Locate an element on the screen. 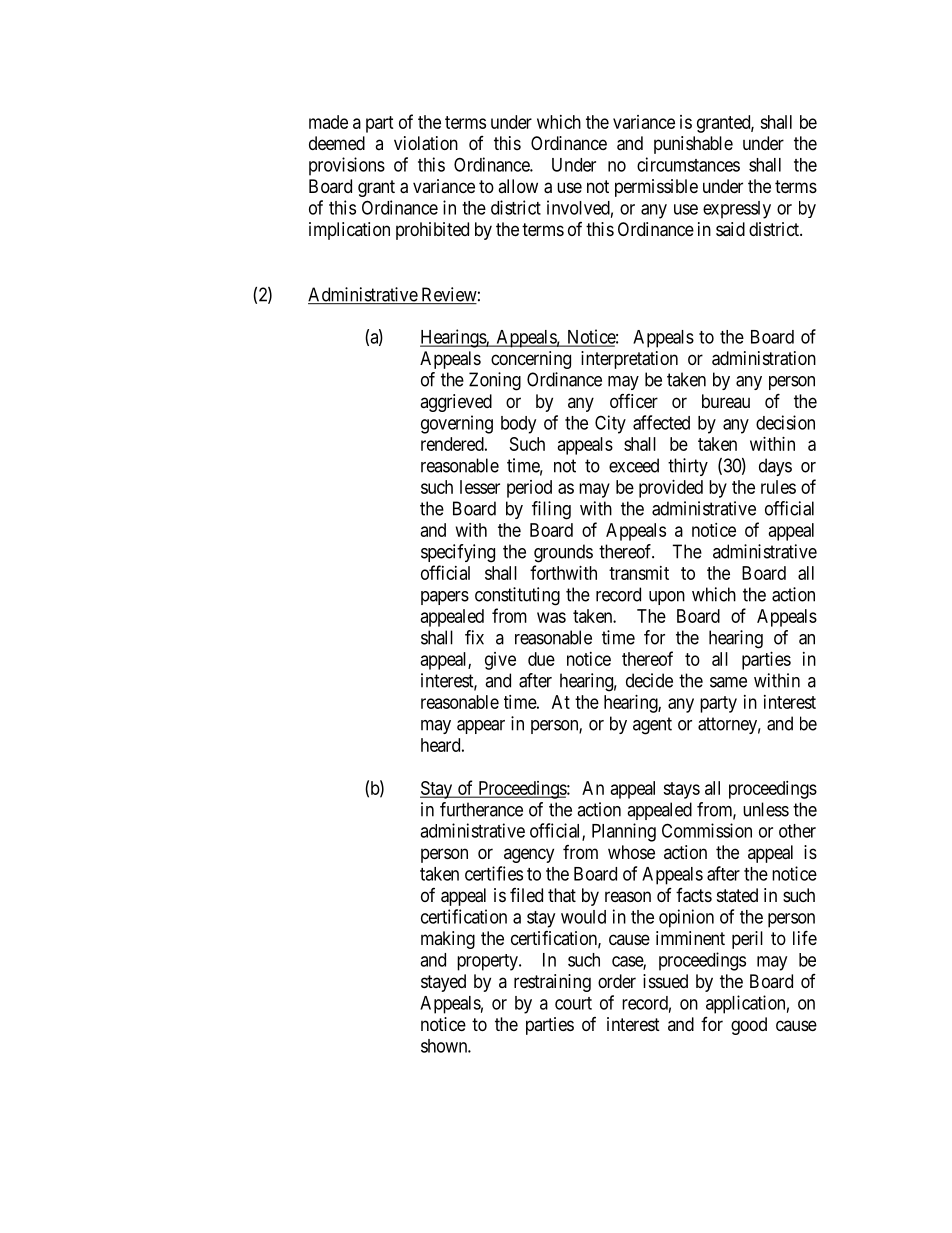 The image size is (952, 1233). grounds is located at coordinates (563, 553).
